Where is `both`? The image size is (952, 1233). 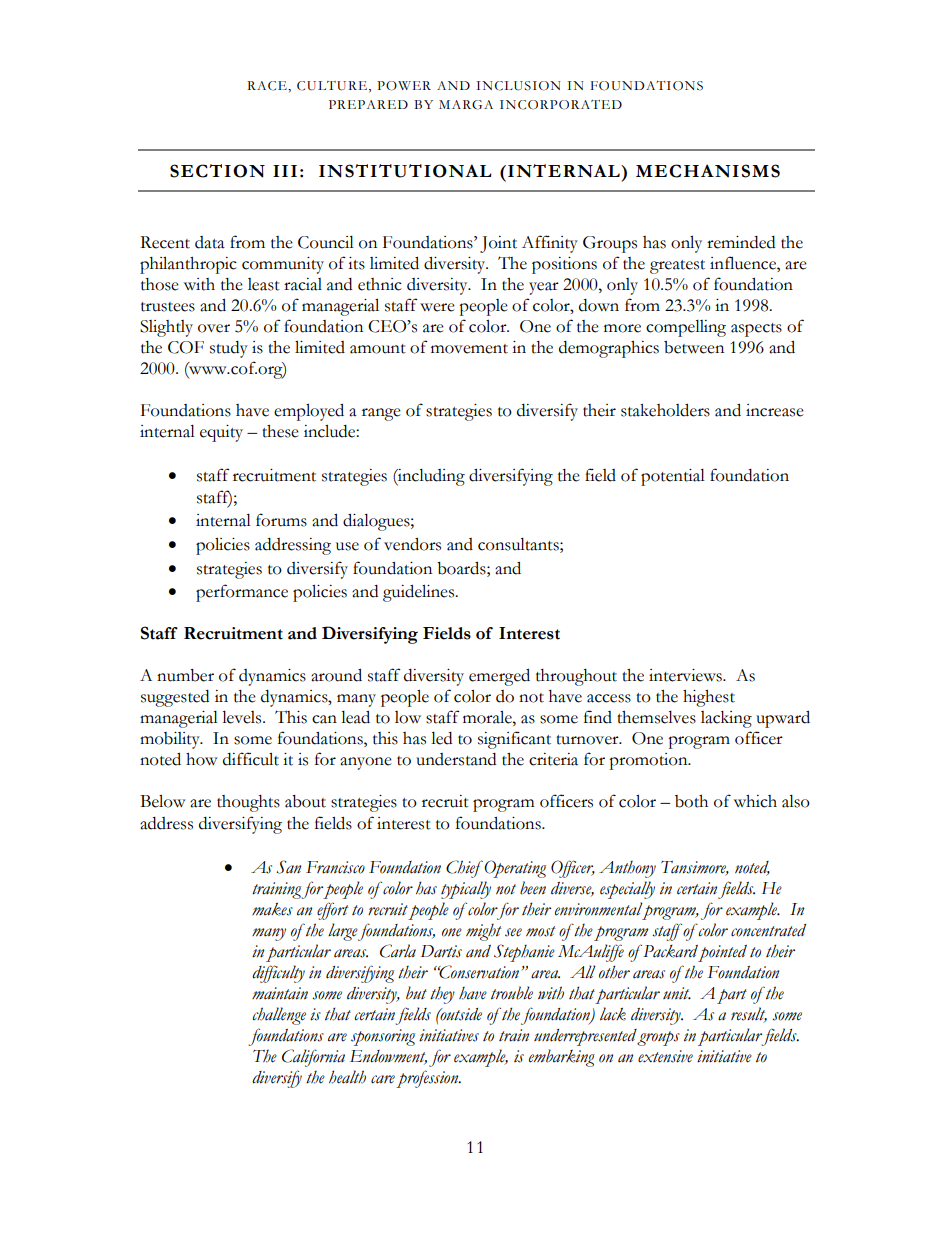
both is located at coordinates (691, 801).
